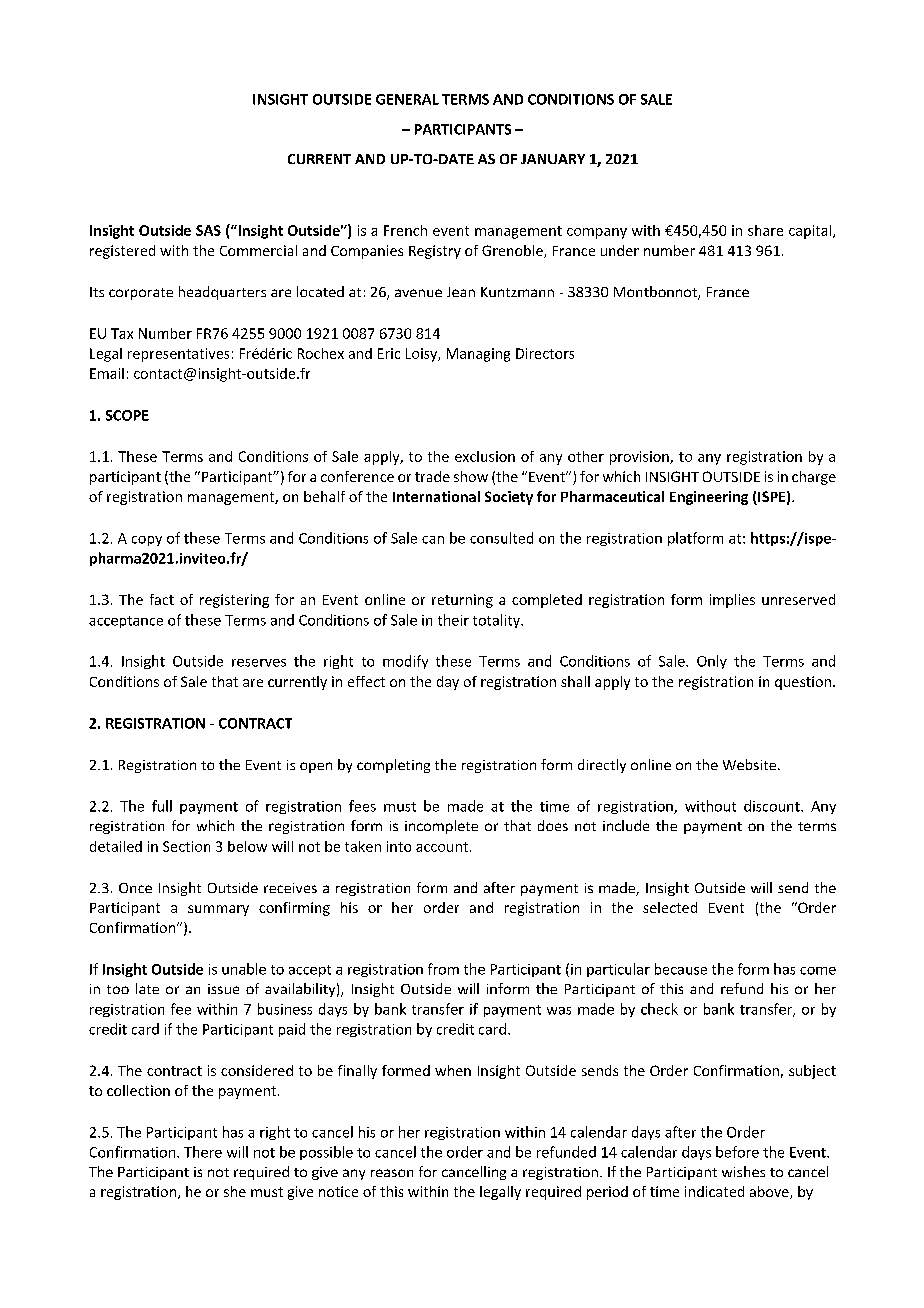  I want to click on their, so click(453, 620).
